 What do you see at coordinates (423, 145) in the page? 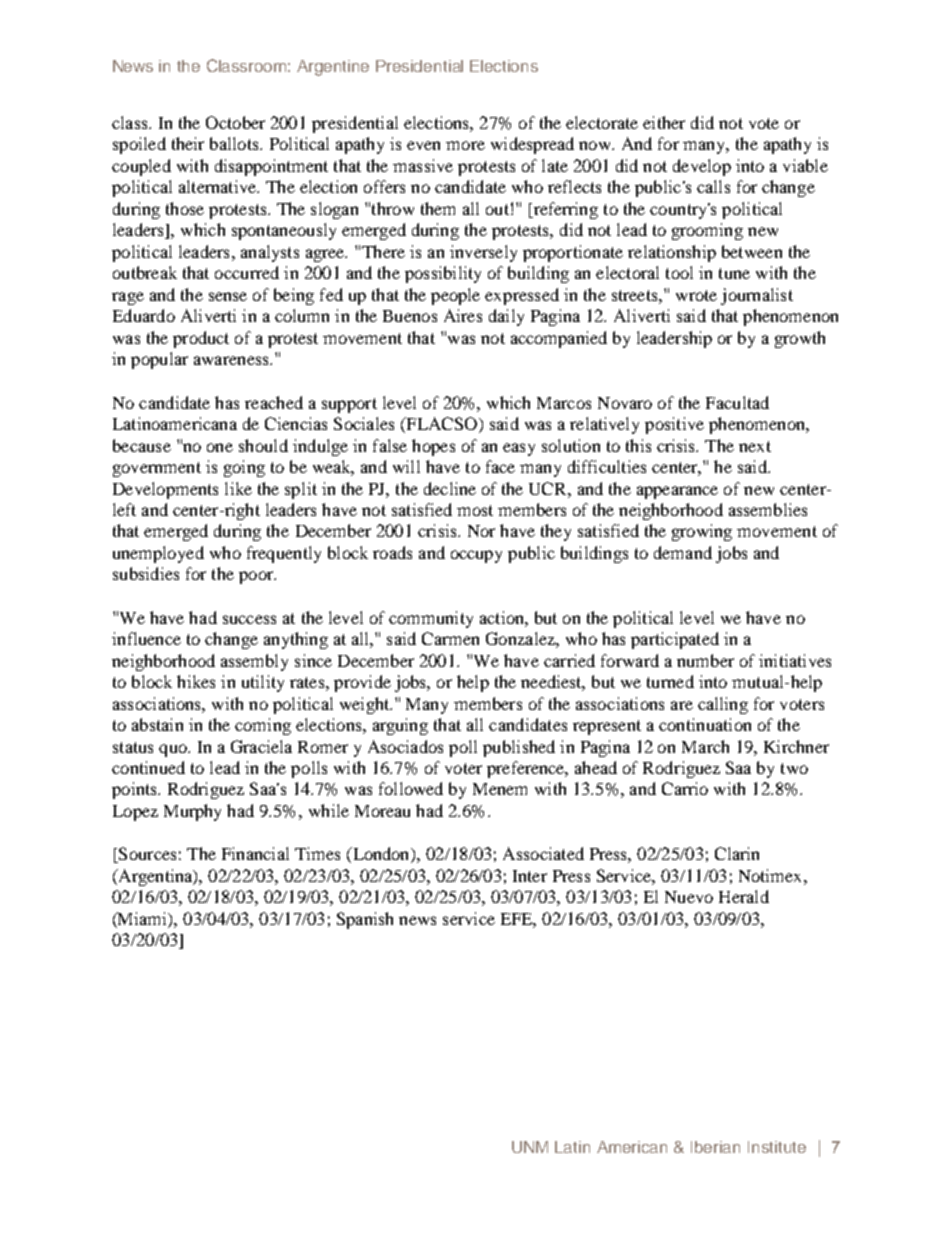
I see `even` at bounding box center [423, 145].
